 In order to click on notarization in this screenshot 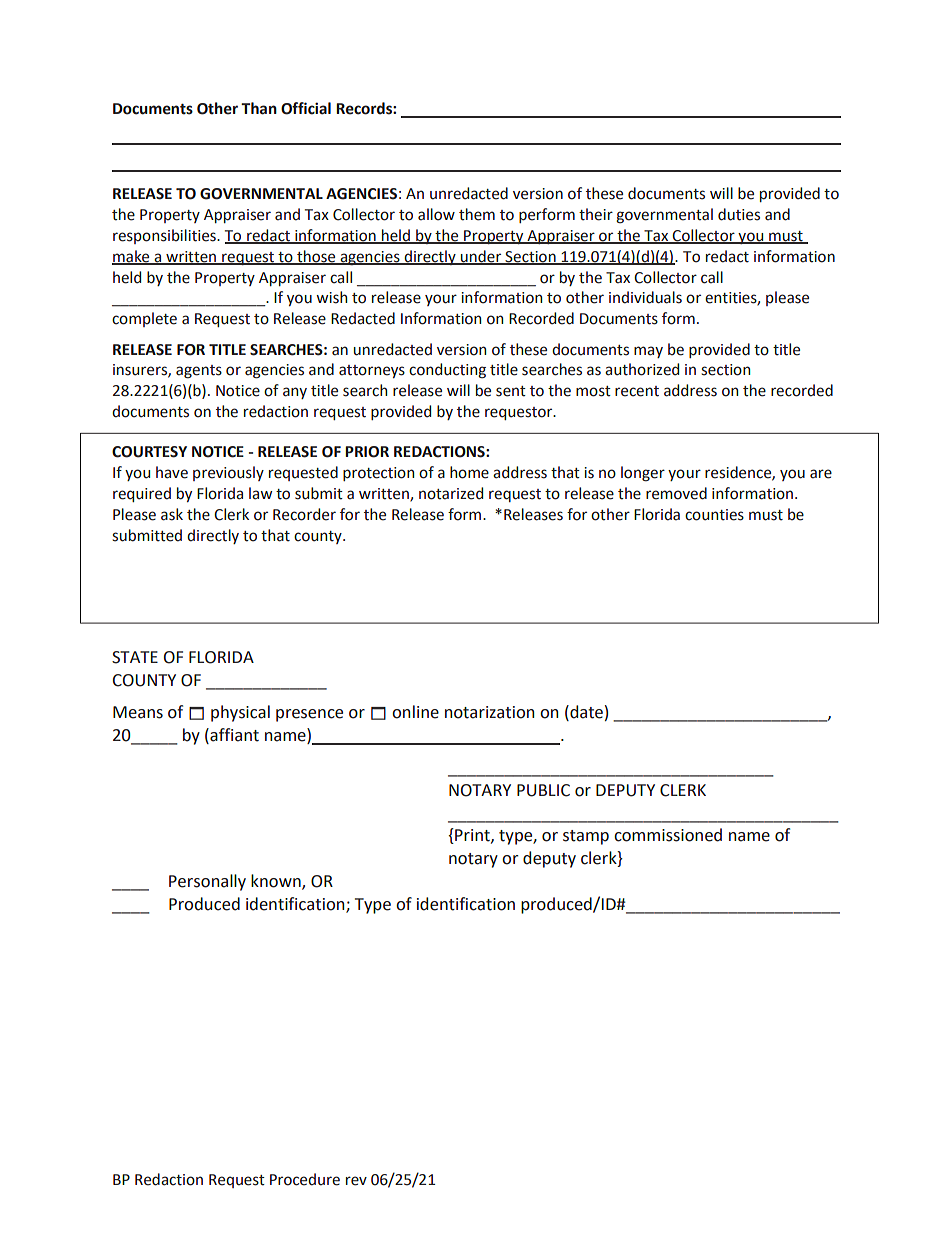, I will do `click(490, 712)`.
